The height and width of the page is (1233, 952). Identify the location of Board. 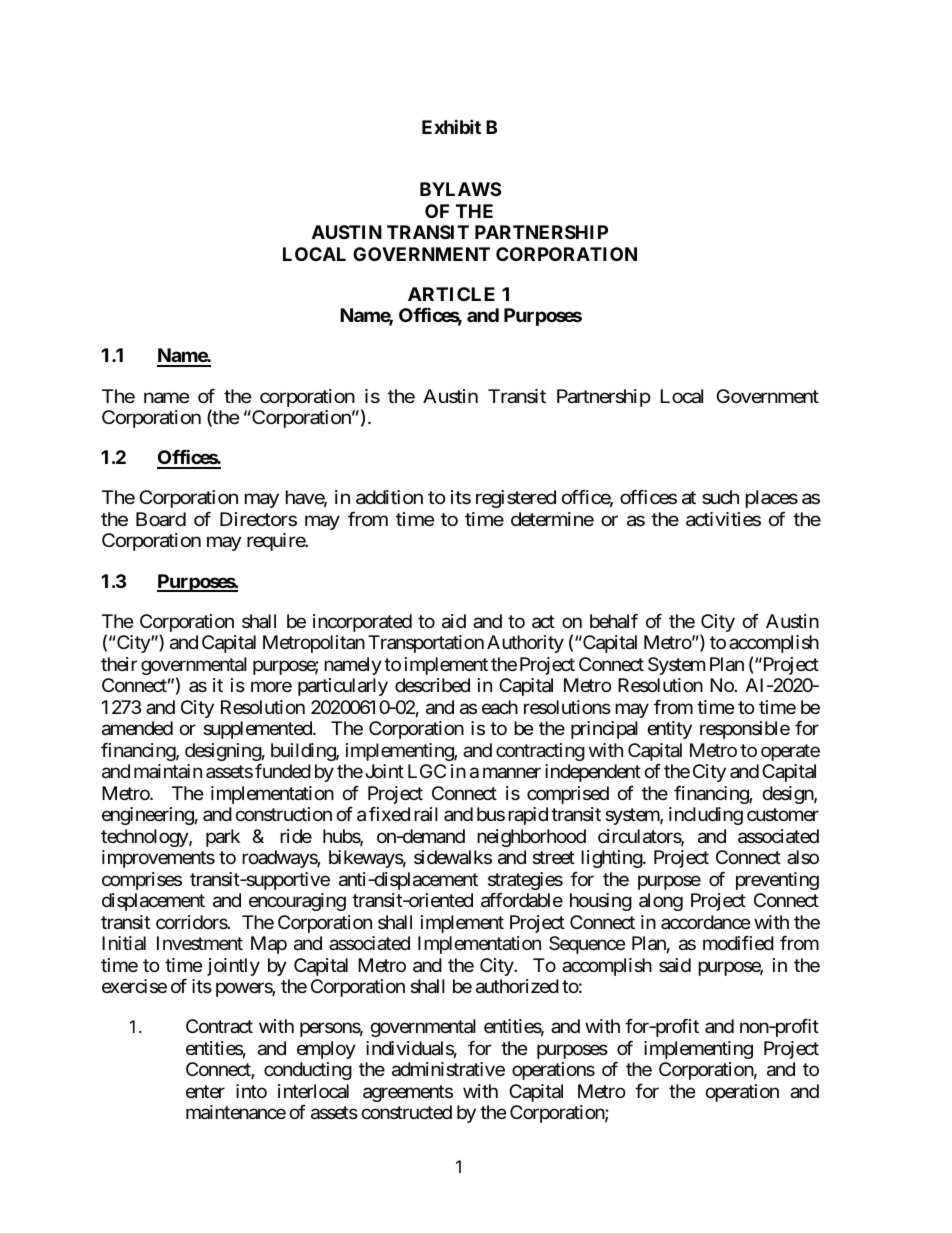
(161, 519).
